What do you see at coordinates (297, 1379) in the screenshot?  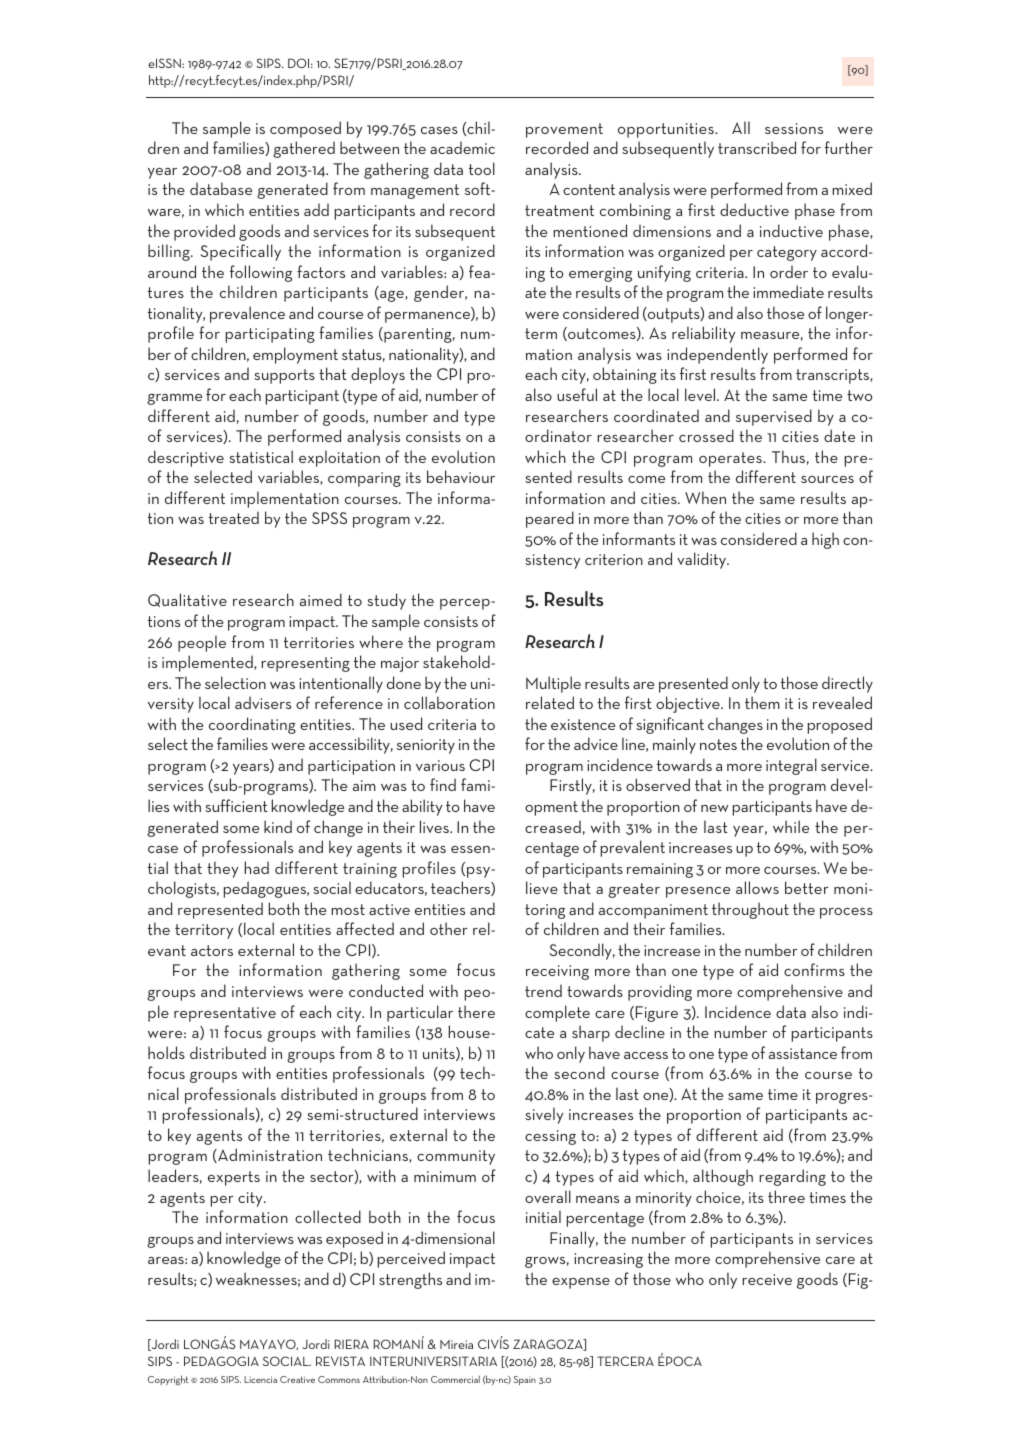 I see `Creative` at bounding box center [297, 1379].
